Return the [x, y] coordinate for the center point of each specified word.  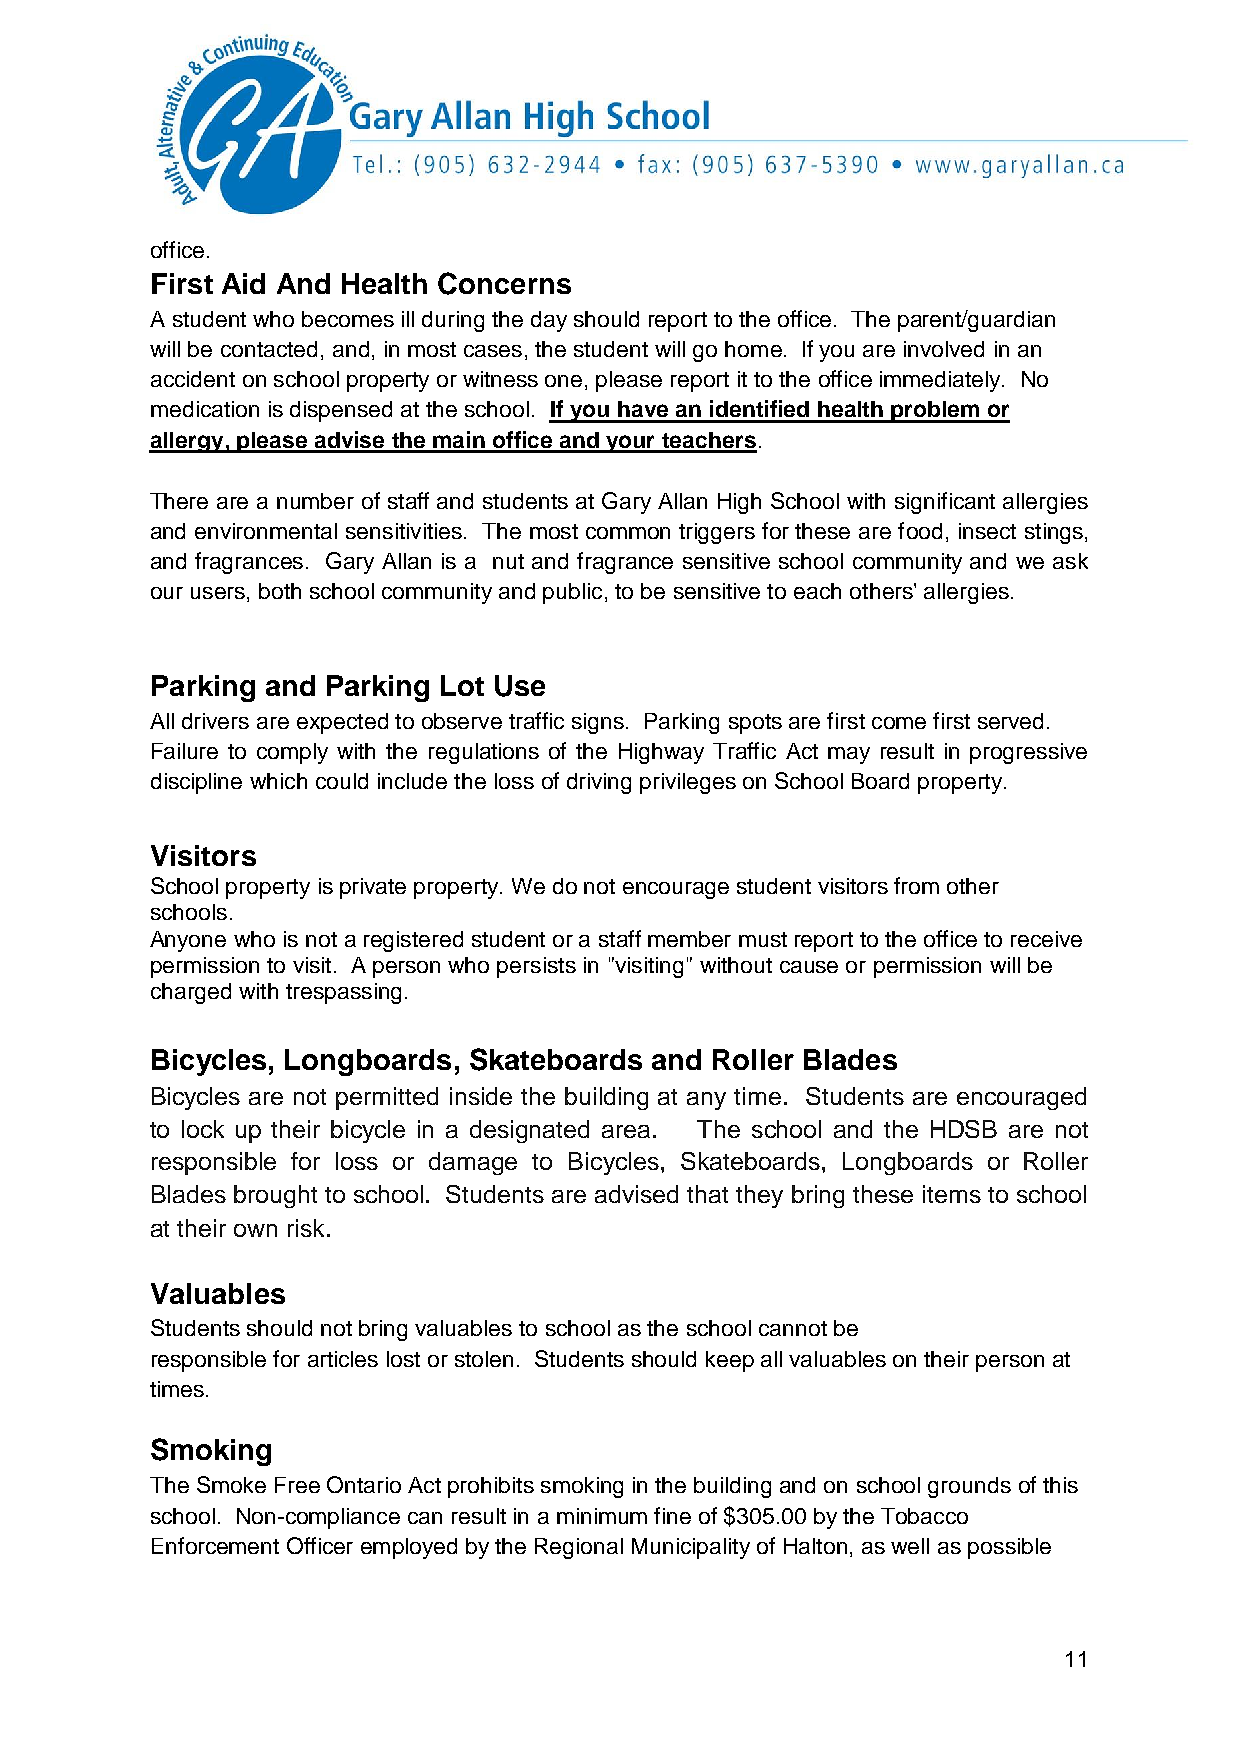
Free [297, 1485]
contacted [269, 349]
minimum [602, 1516]
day [549, 321]
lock [203, 1129]
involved [944, 349]
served [1010, 721]
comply [292, 753]
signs [598, 723]
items [952, 1194]
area [626, 1131]
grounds [969, 1487]
